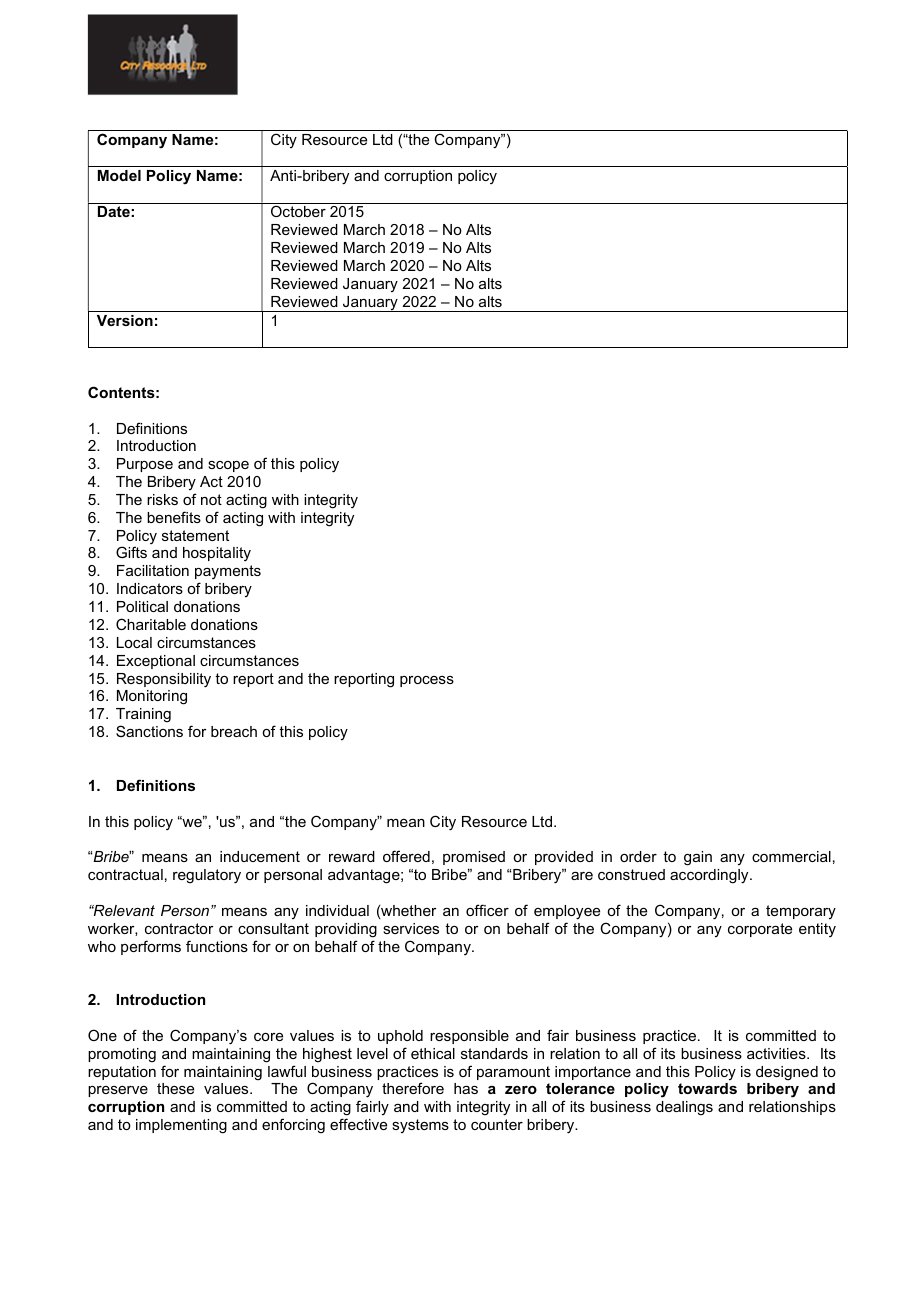 The image size is (924, 1308). What do you see at coordinates (125, 320) in the image?
I see `Version` at bounding box center [125, 320].
